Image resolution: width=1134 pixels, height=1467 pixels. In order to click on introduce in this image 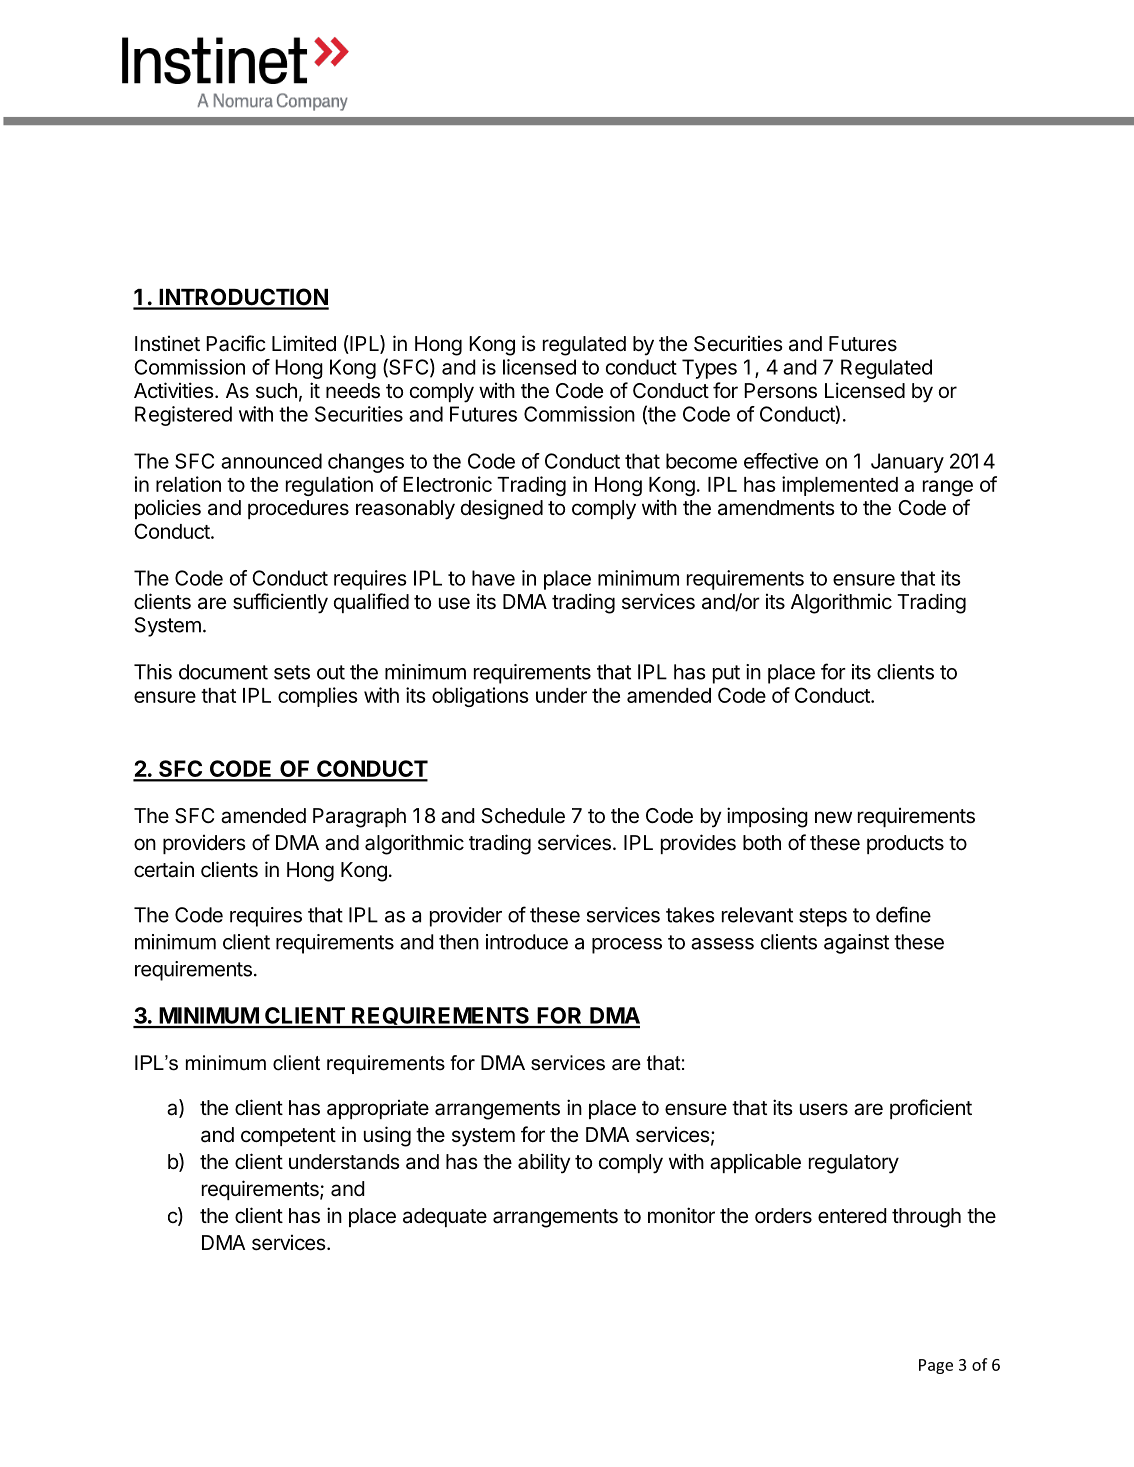, I will do `click(527, 942)`.
